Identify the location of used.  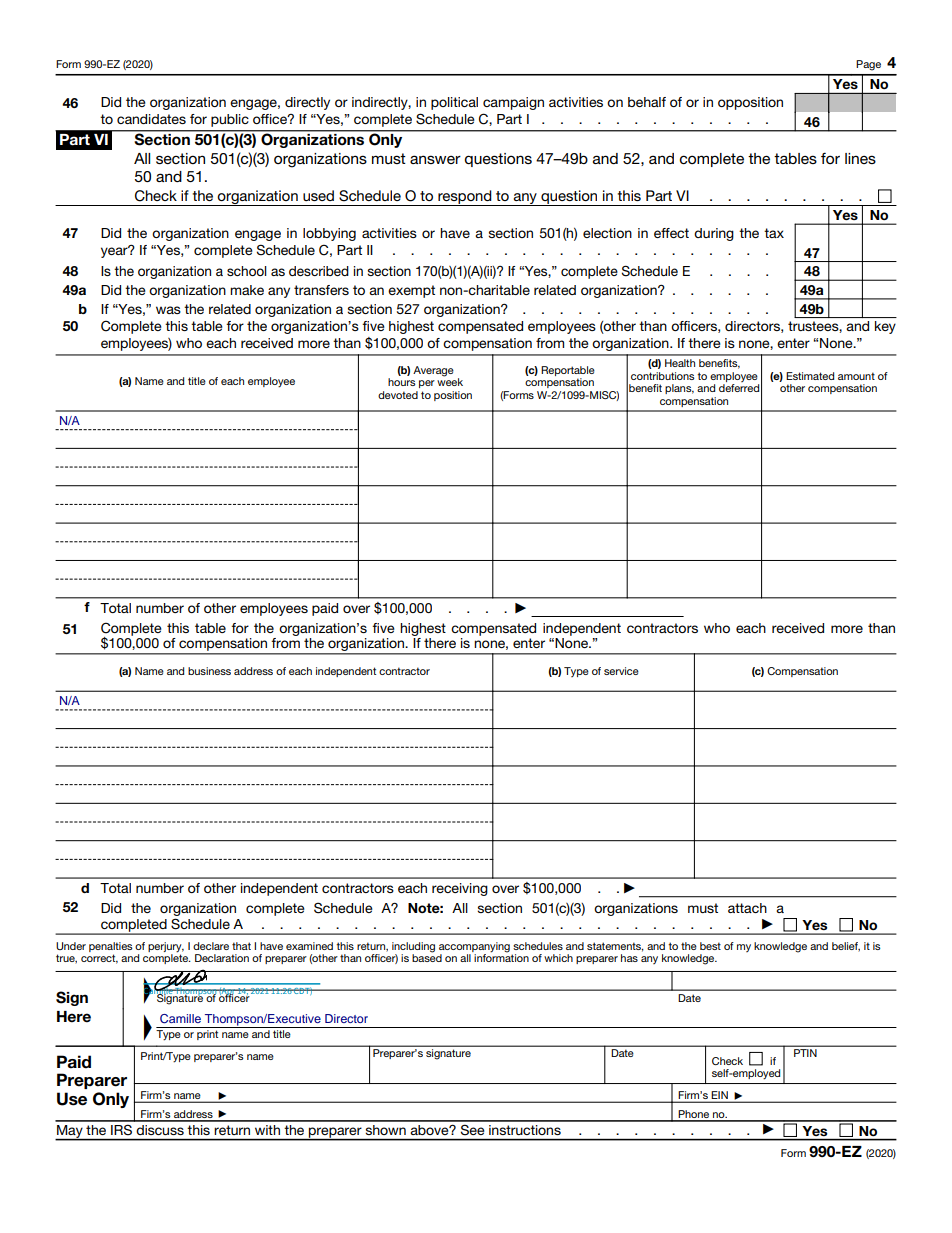
(318, 195).
